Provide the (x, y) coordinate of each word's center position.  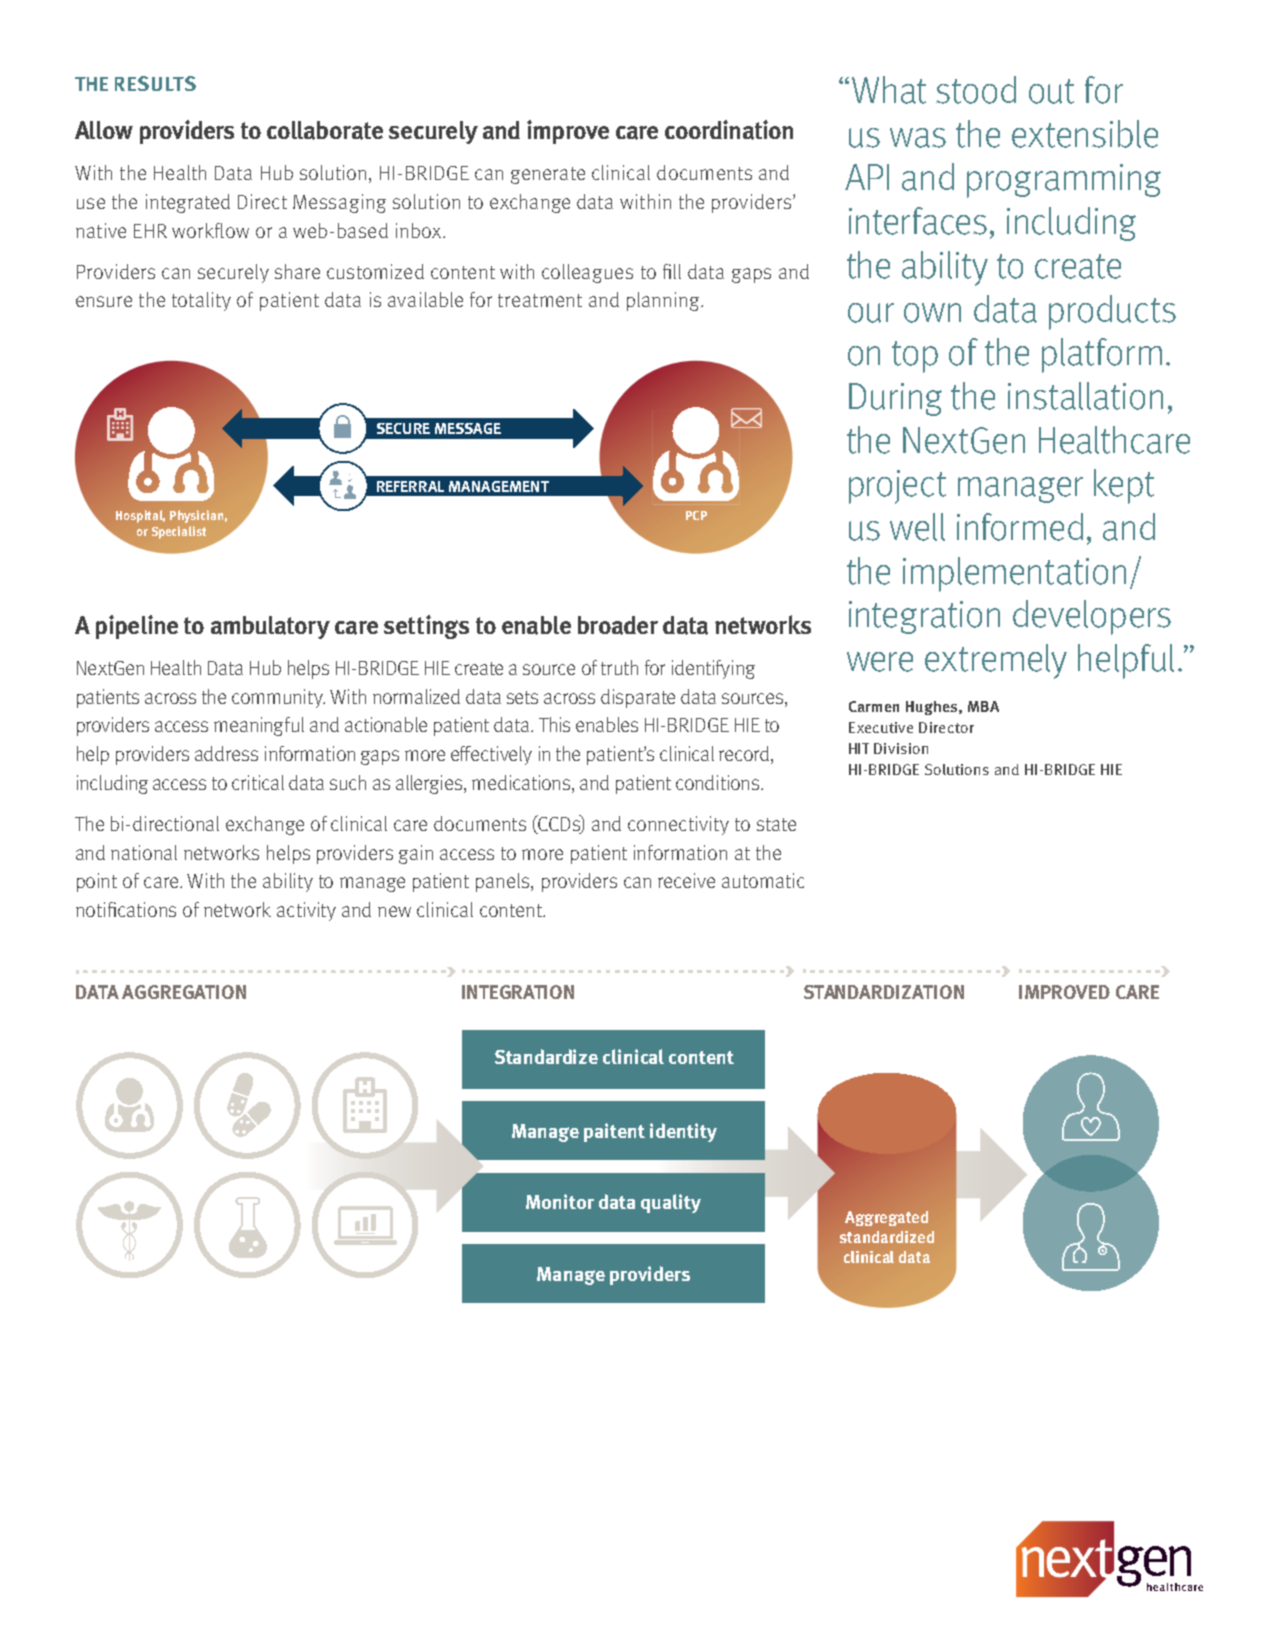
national (144, 852)
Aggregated (886, 1218)
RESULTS (155, 83)
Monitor (560, 1201)
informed (1020, 527)
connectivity (678, 825)
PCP (696, 515)
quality (671, 1203)
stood (976, 90)
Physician (196, 516)
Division (901, 748)
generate (548, 175)
